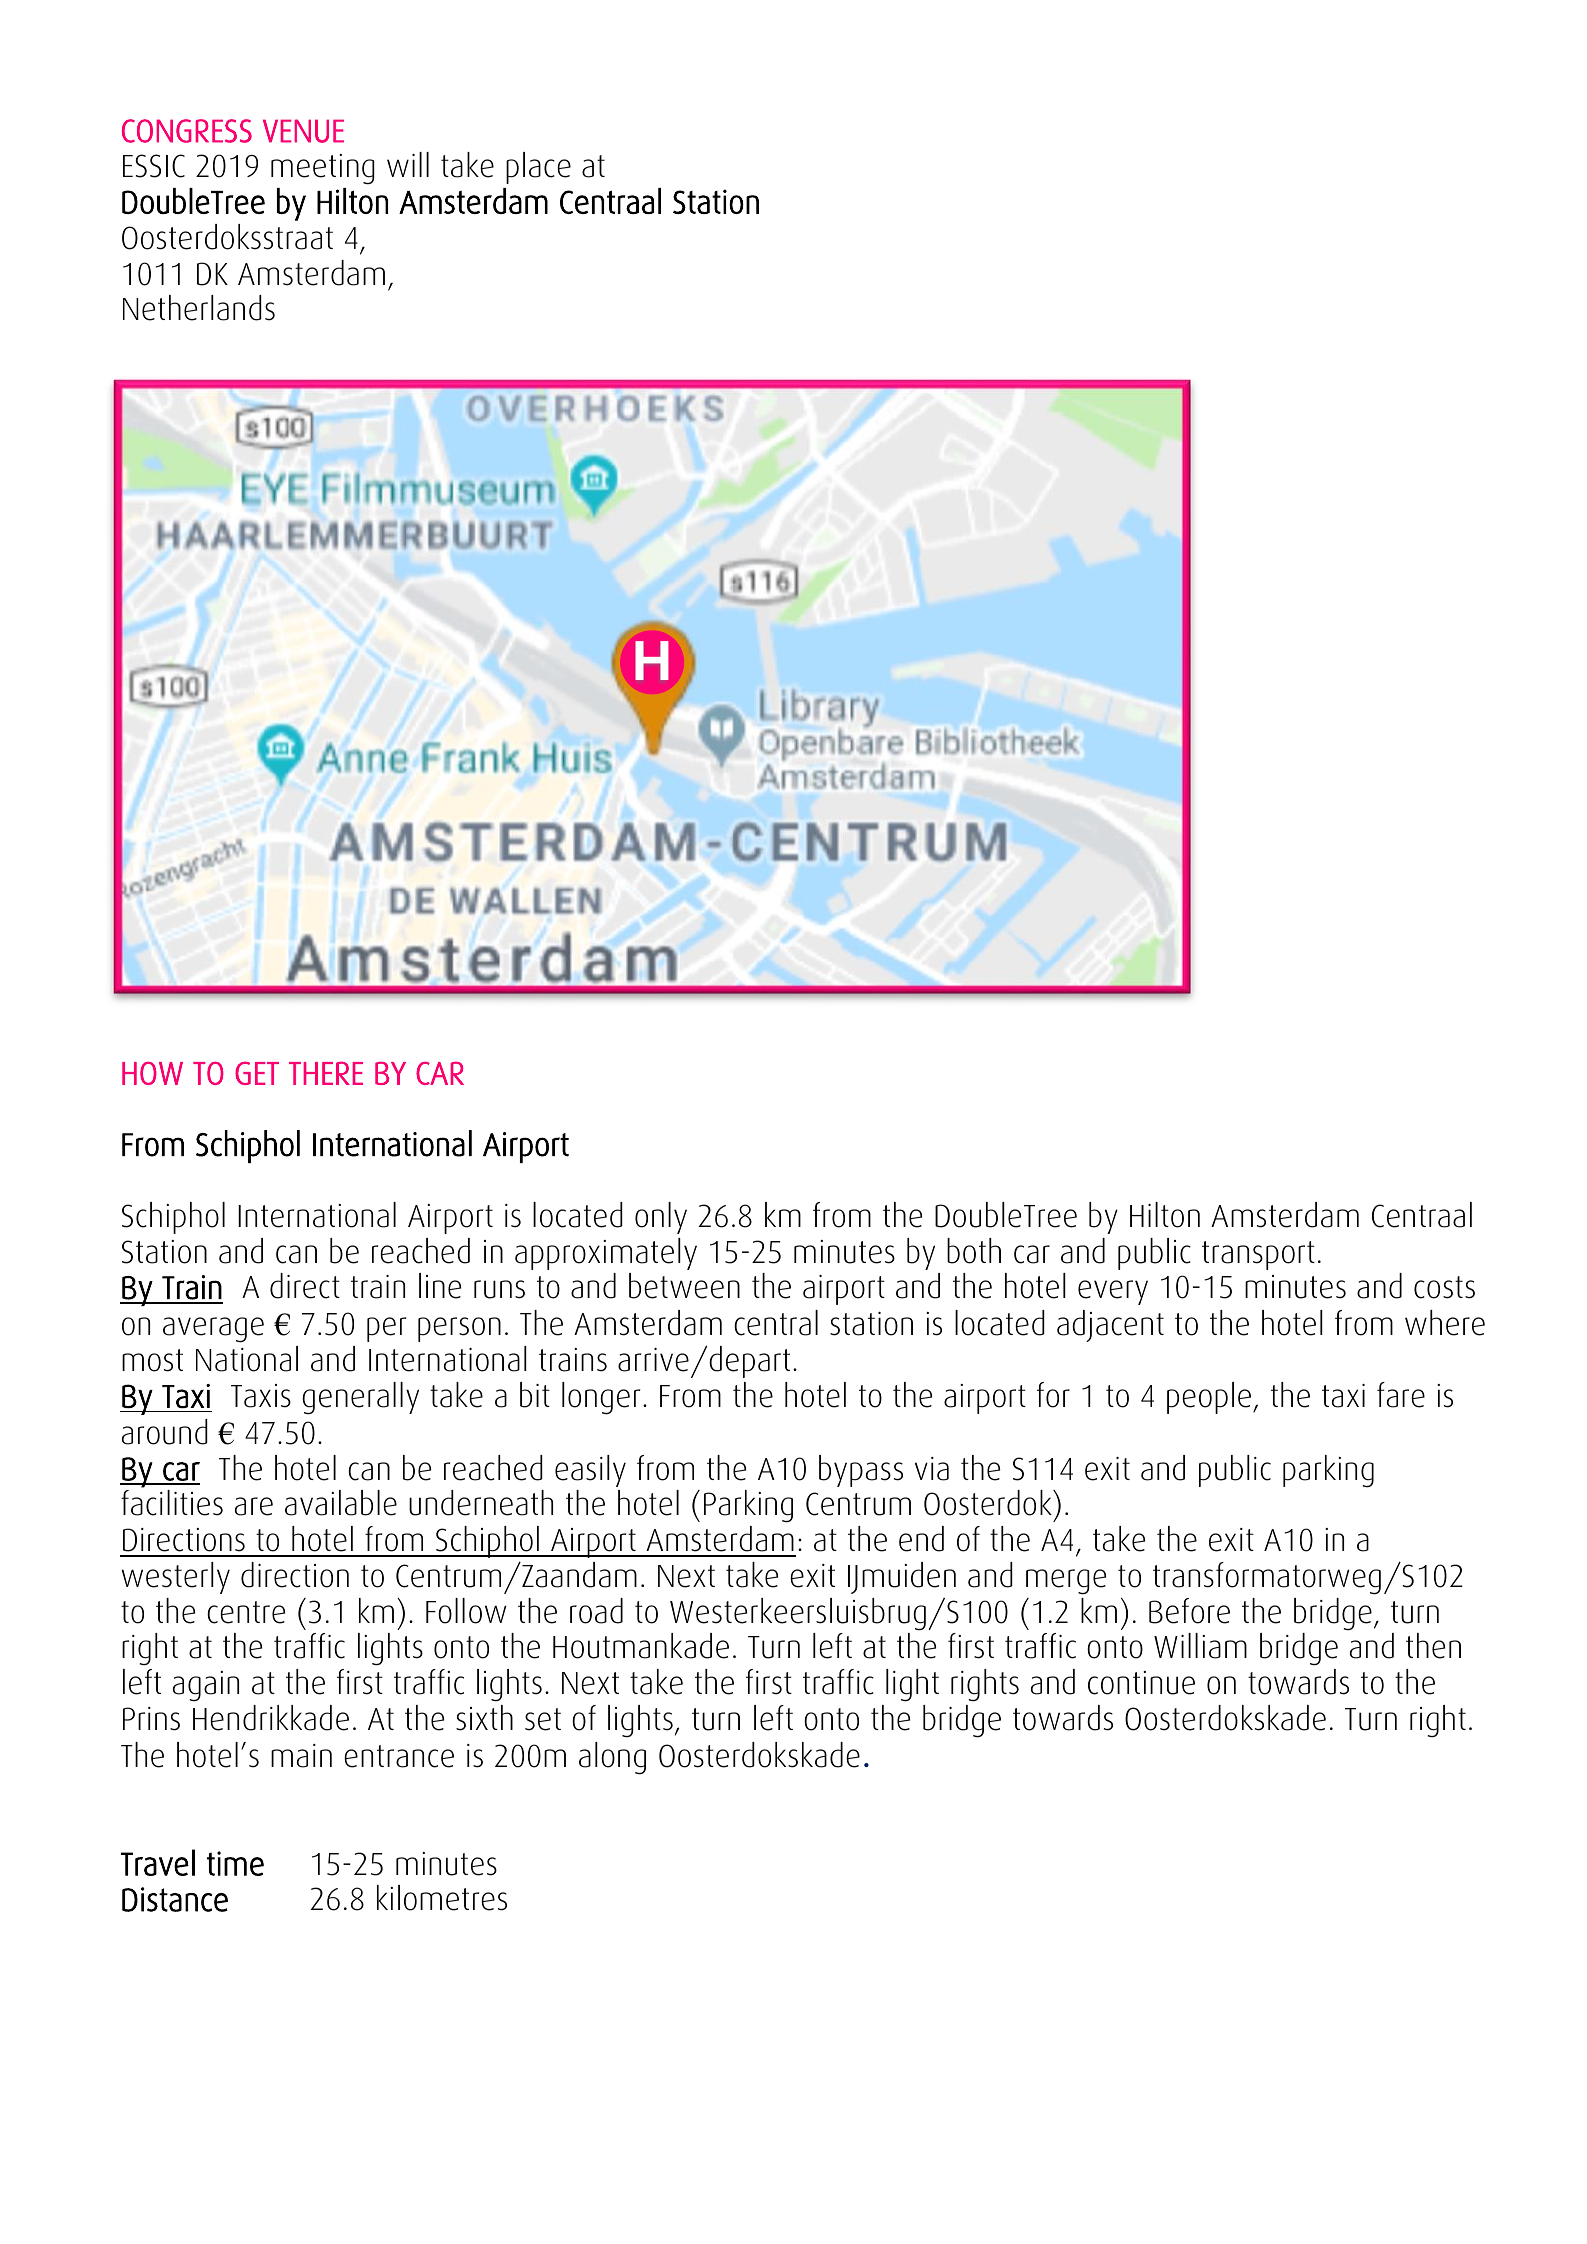  Describe the element at coordinates (661, 1218) in the screenshot. I see `only` at that location.
